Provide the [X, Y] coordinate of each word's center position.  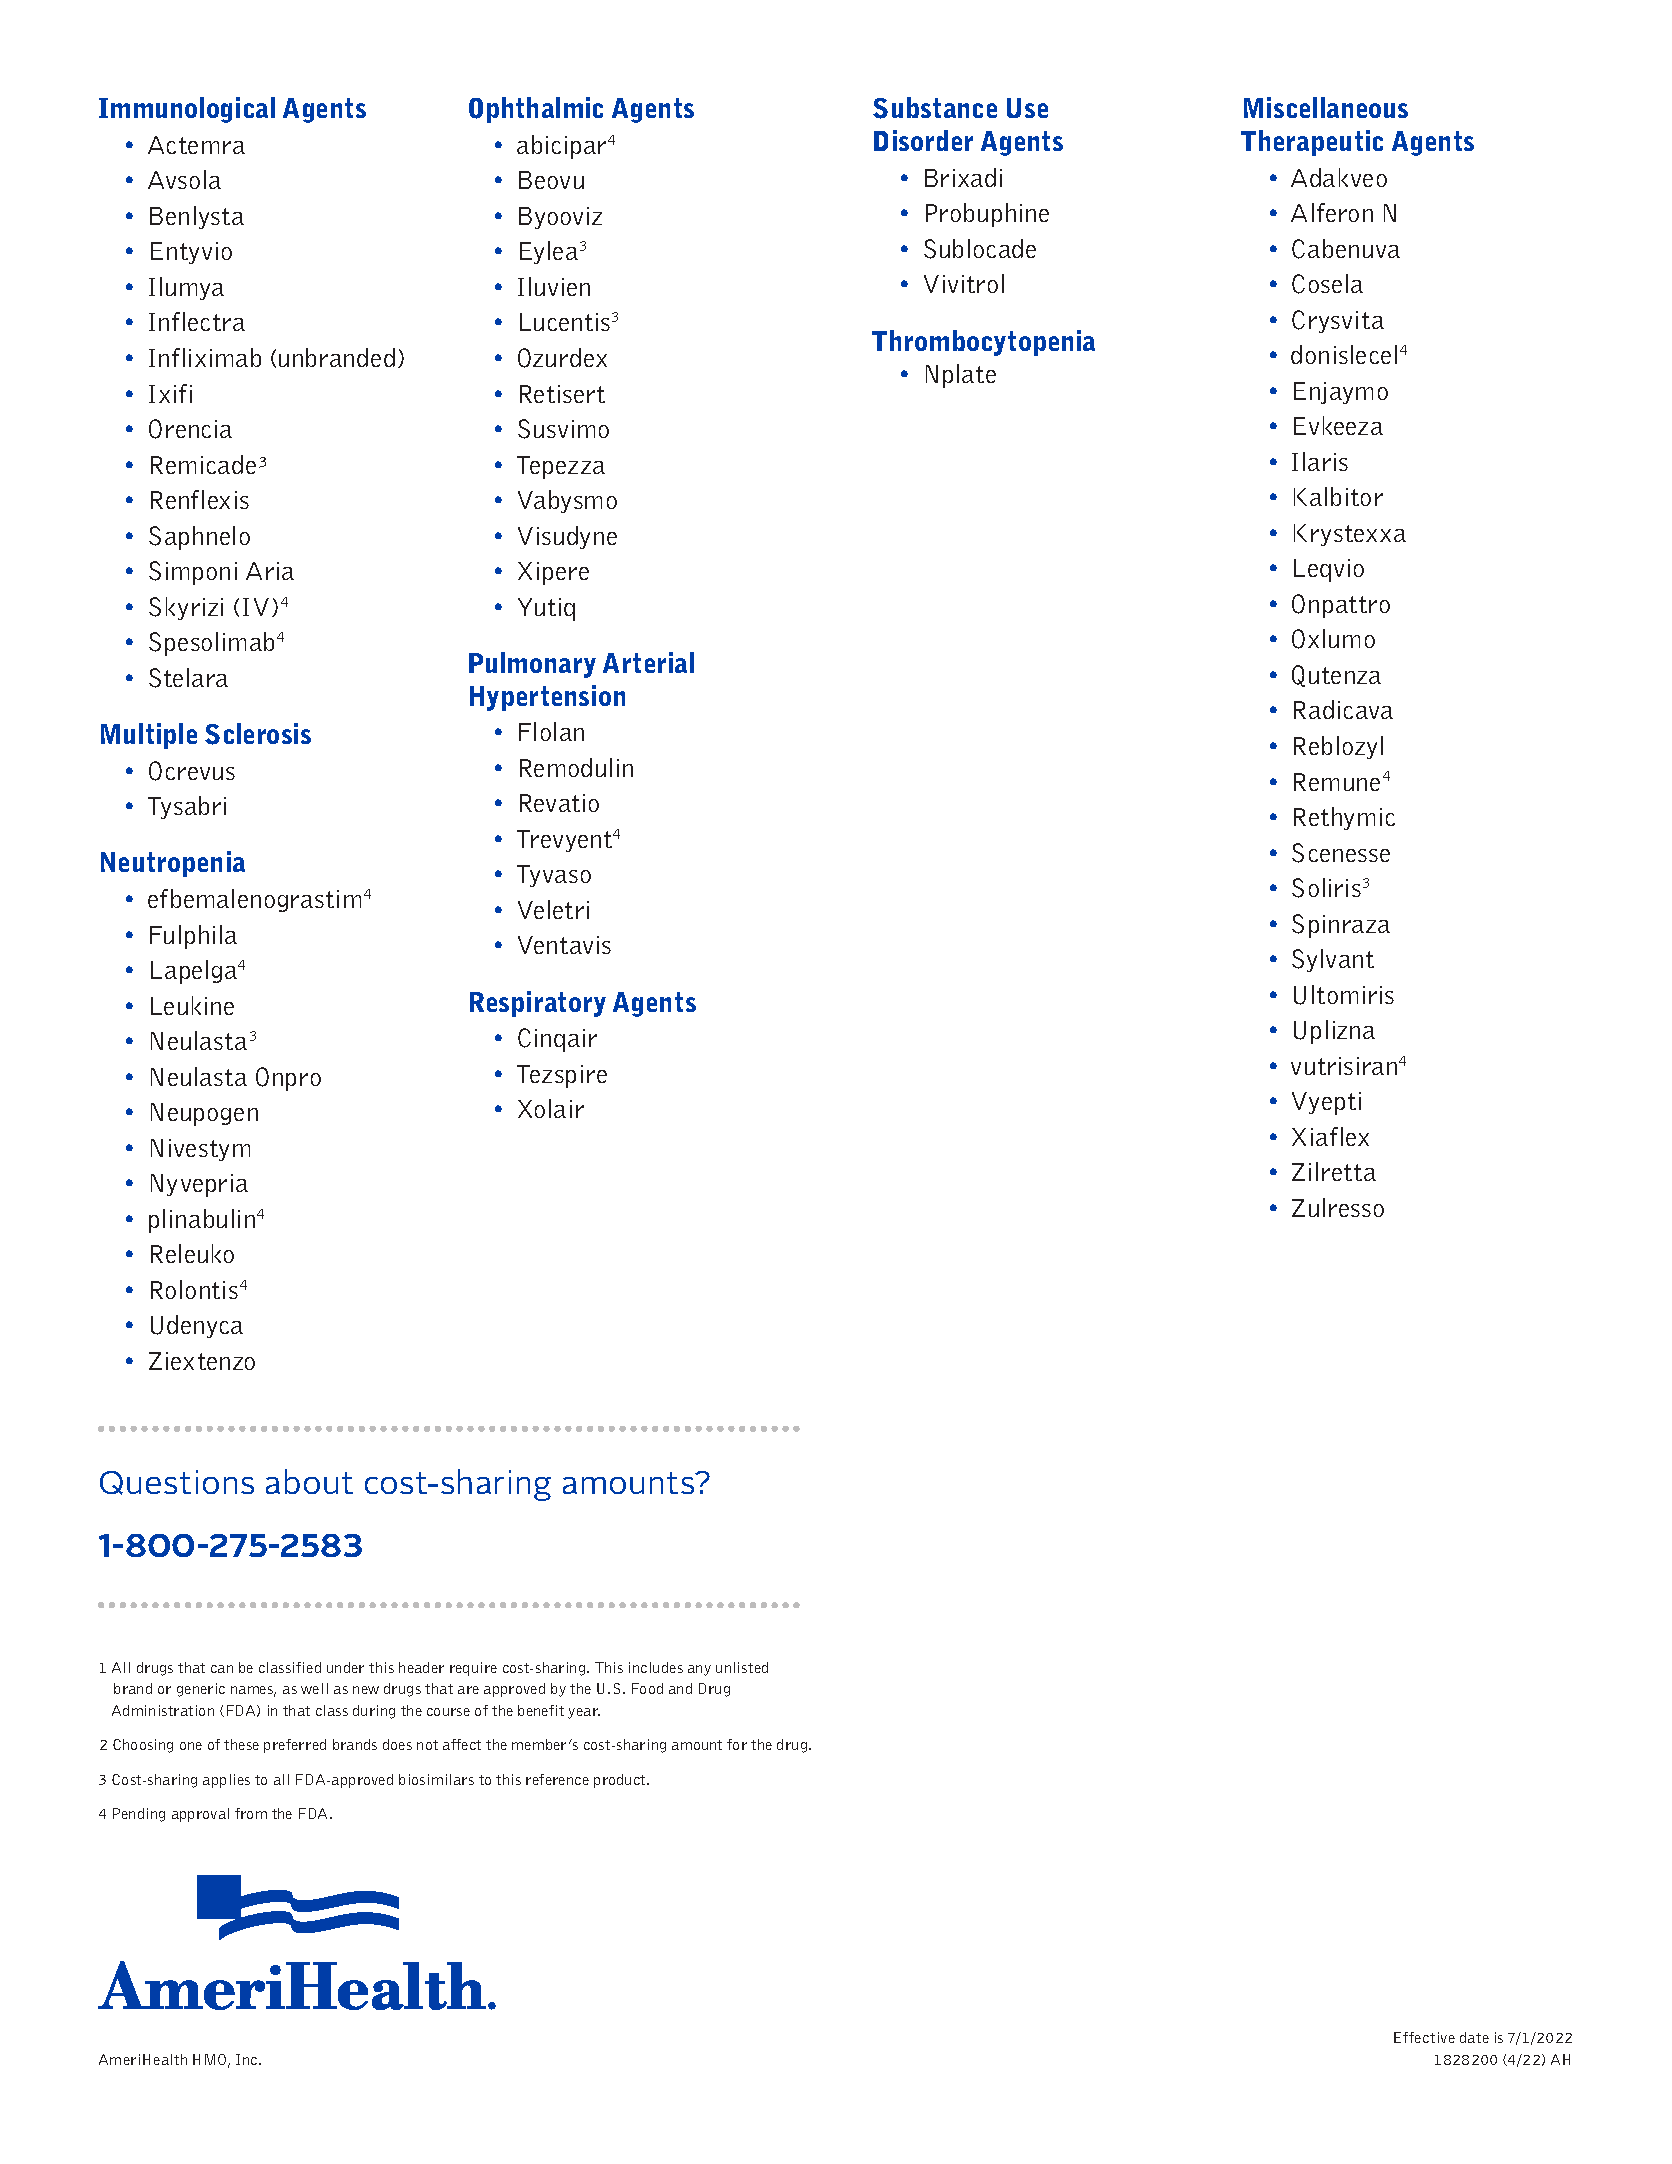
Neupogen [204, 1114]
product [621, 1781]
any [699, 1670]
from [251, 1813]
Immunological [187, 110]
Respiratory [538, 1004]
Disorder [923, 140]
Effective [1424, 2037]
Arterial [648, 662]
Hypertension [547, 698]
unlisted [742, 1667]
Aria [270, 571]
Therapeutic [1312, 143]
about [309, 1481]
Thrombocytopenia [983, 343]
